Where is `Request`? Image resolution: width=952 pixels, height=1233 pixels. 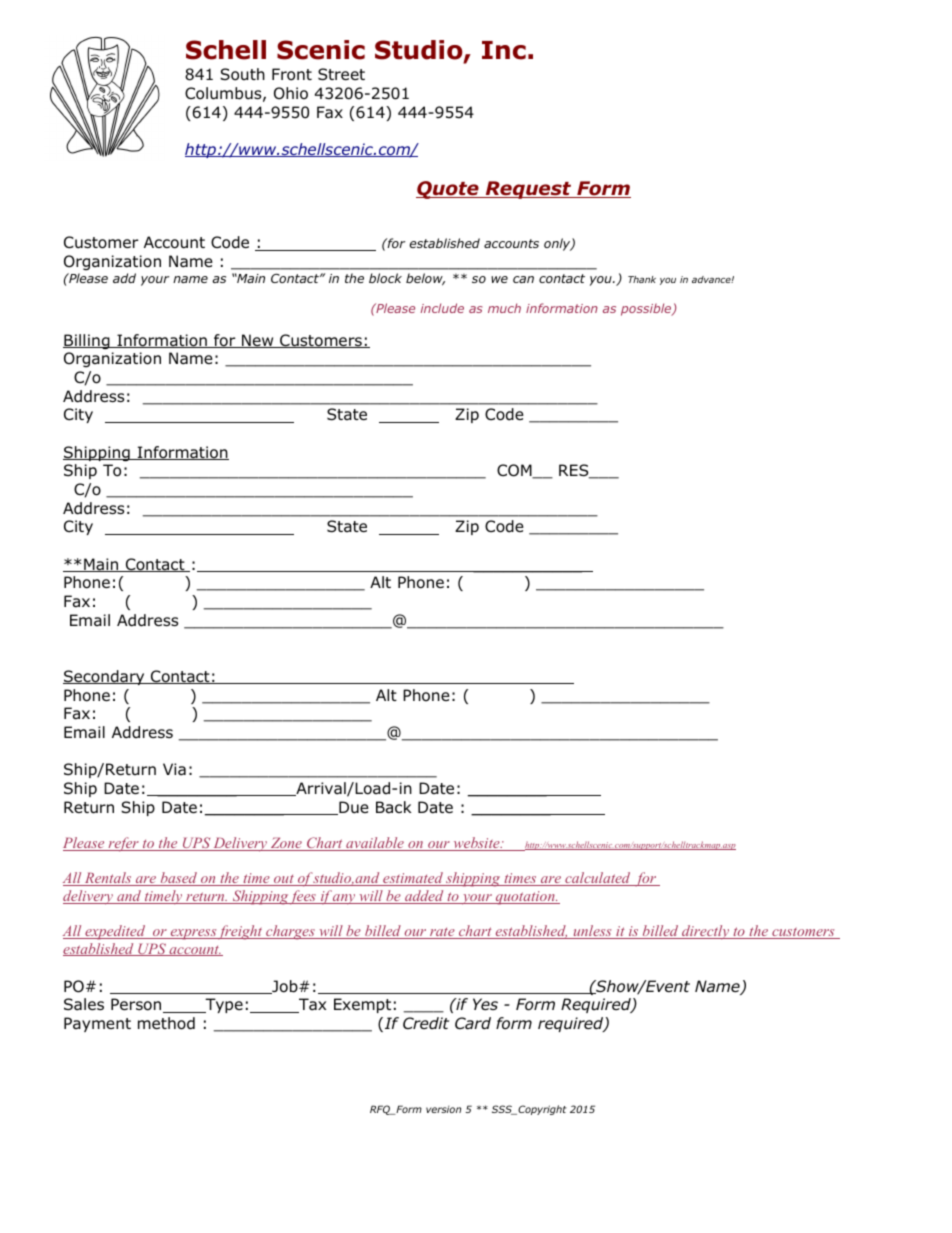 Request is located at coordinates (528, 190).
